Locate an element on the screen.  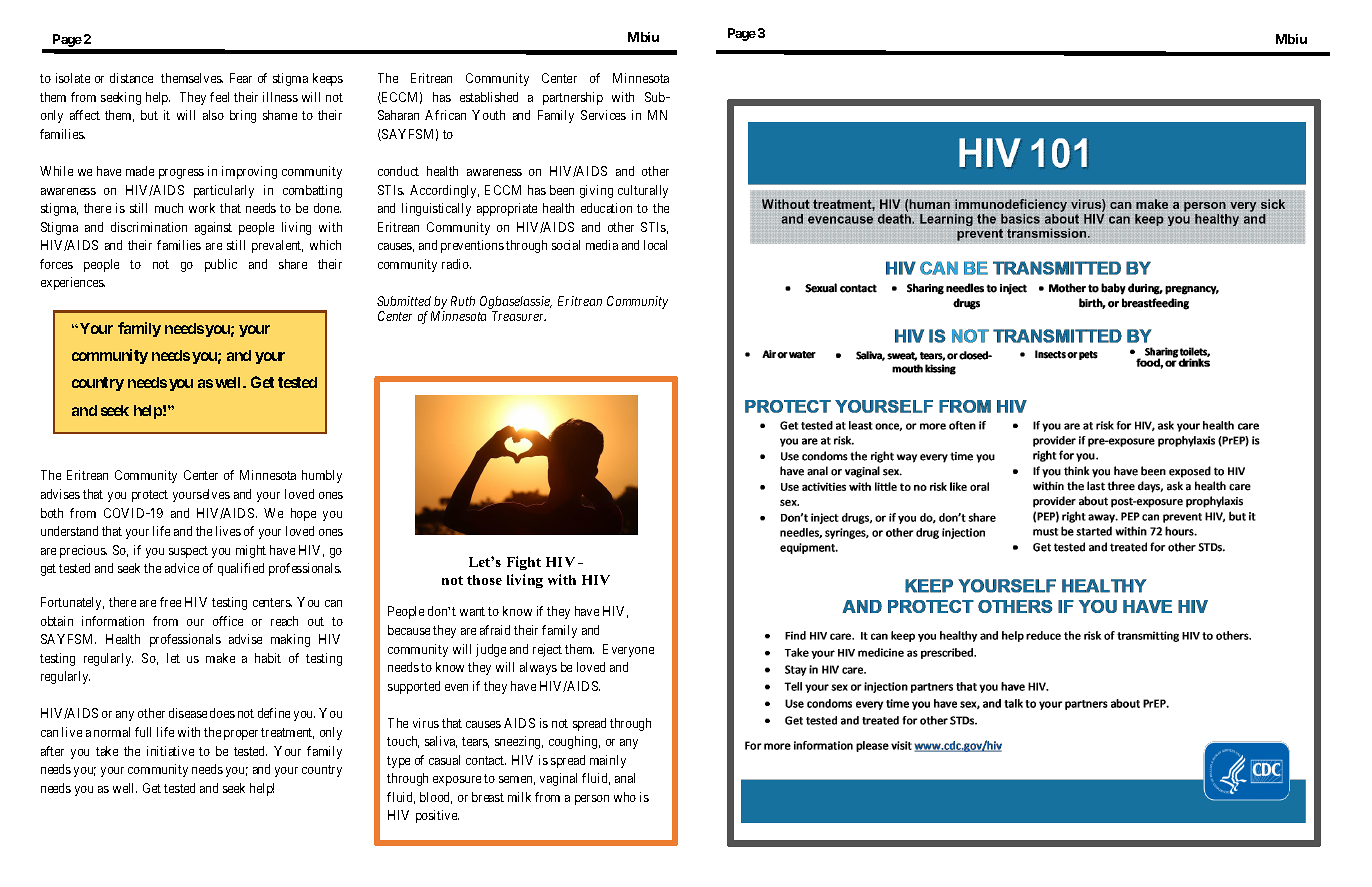
but is located at coordinates (149, 115).
